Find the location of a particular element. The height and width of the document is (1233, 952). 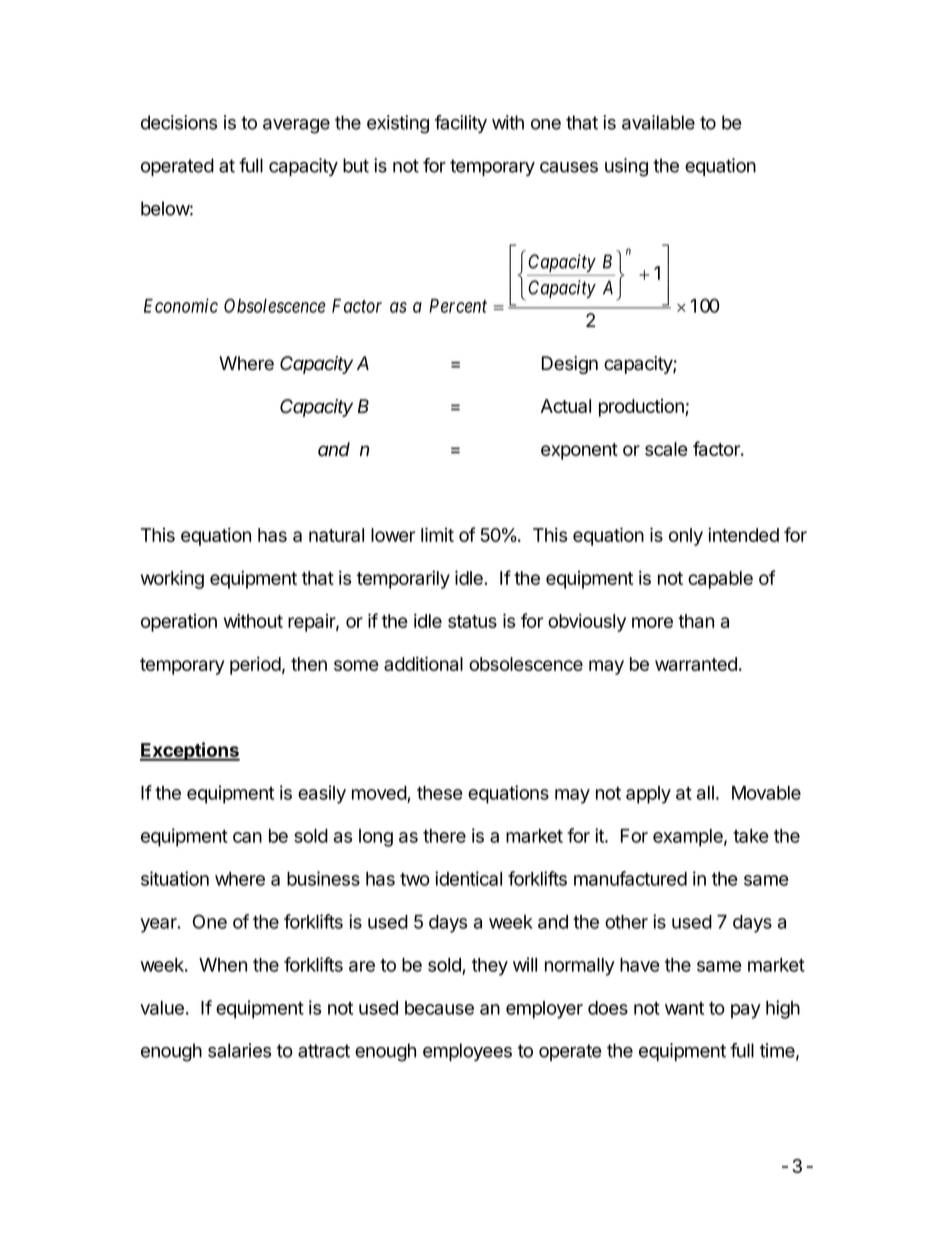

employees is located at coordinates (467, 1052).
